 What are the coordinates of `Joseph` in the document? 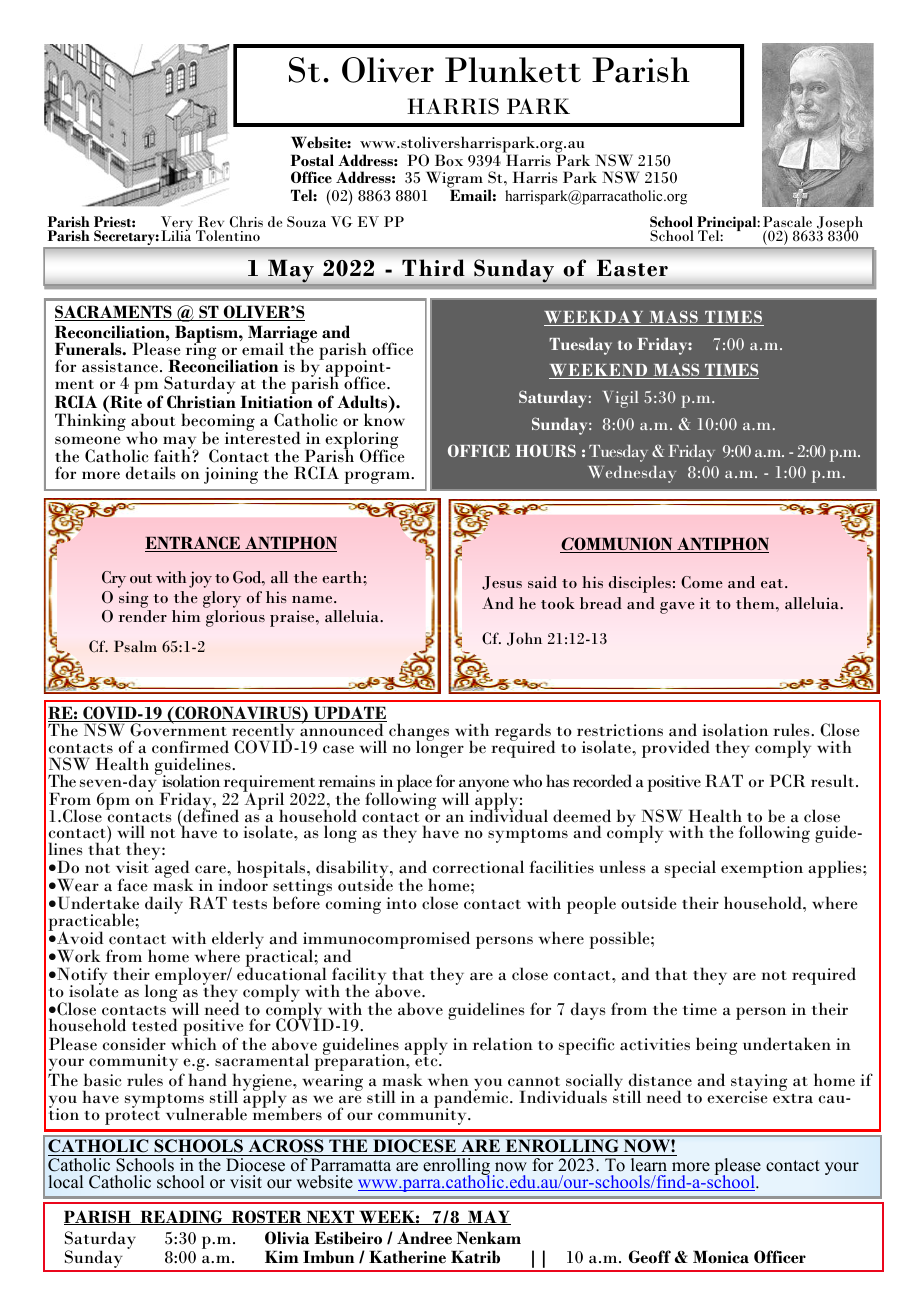 It's located at (840, 225).
